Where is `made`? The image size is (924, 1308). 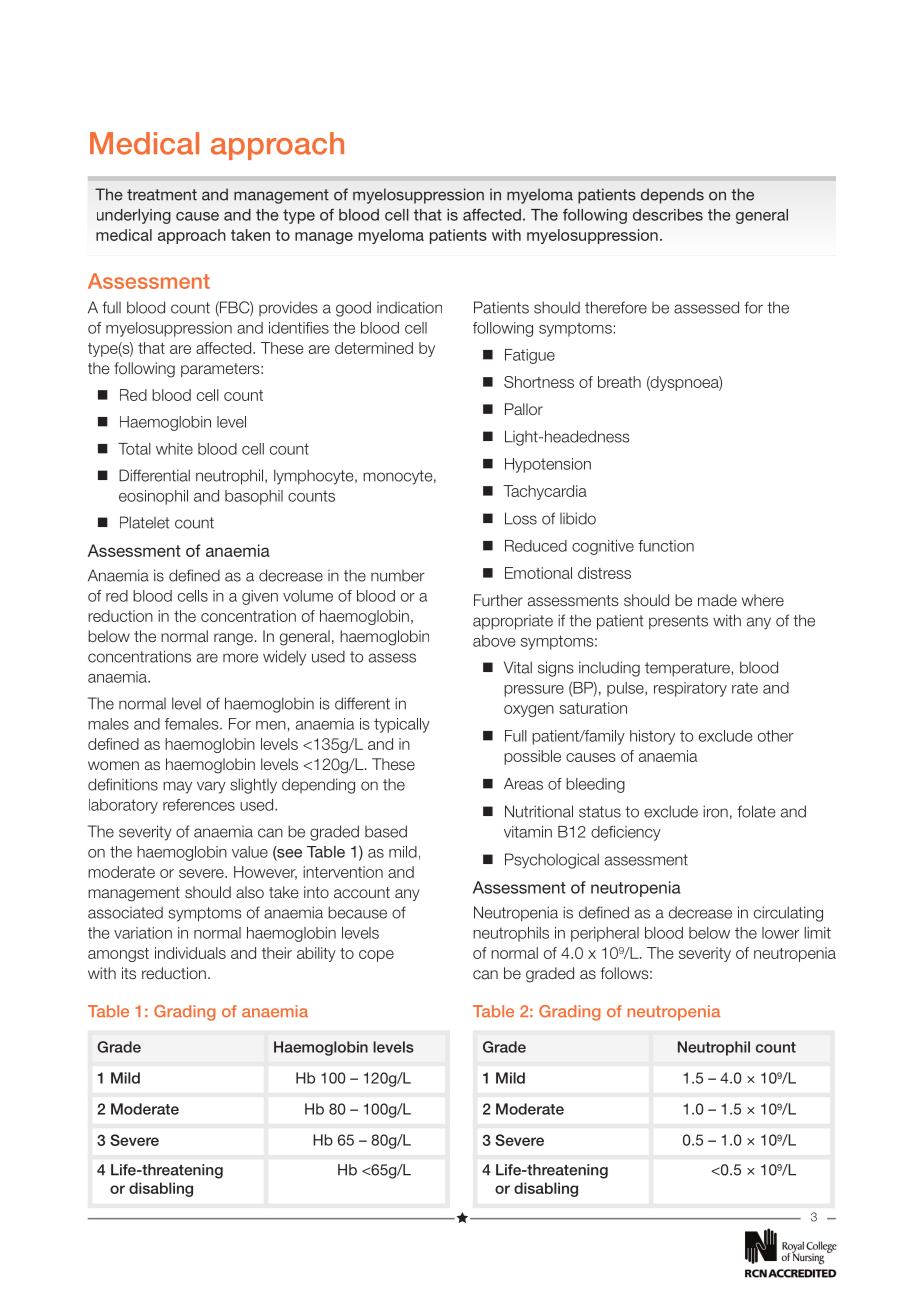
made is located at coordinates (717, 600).
